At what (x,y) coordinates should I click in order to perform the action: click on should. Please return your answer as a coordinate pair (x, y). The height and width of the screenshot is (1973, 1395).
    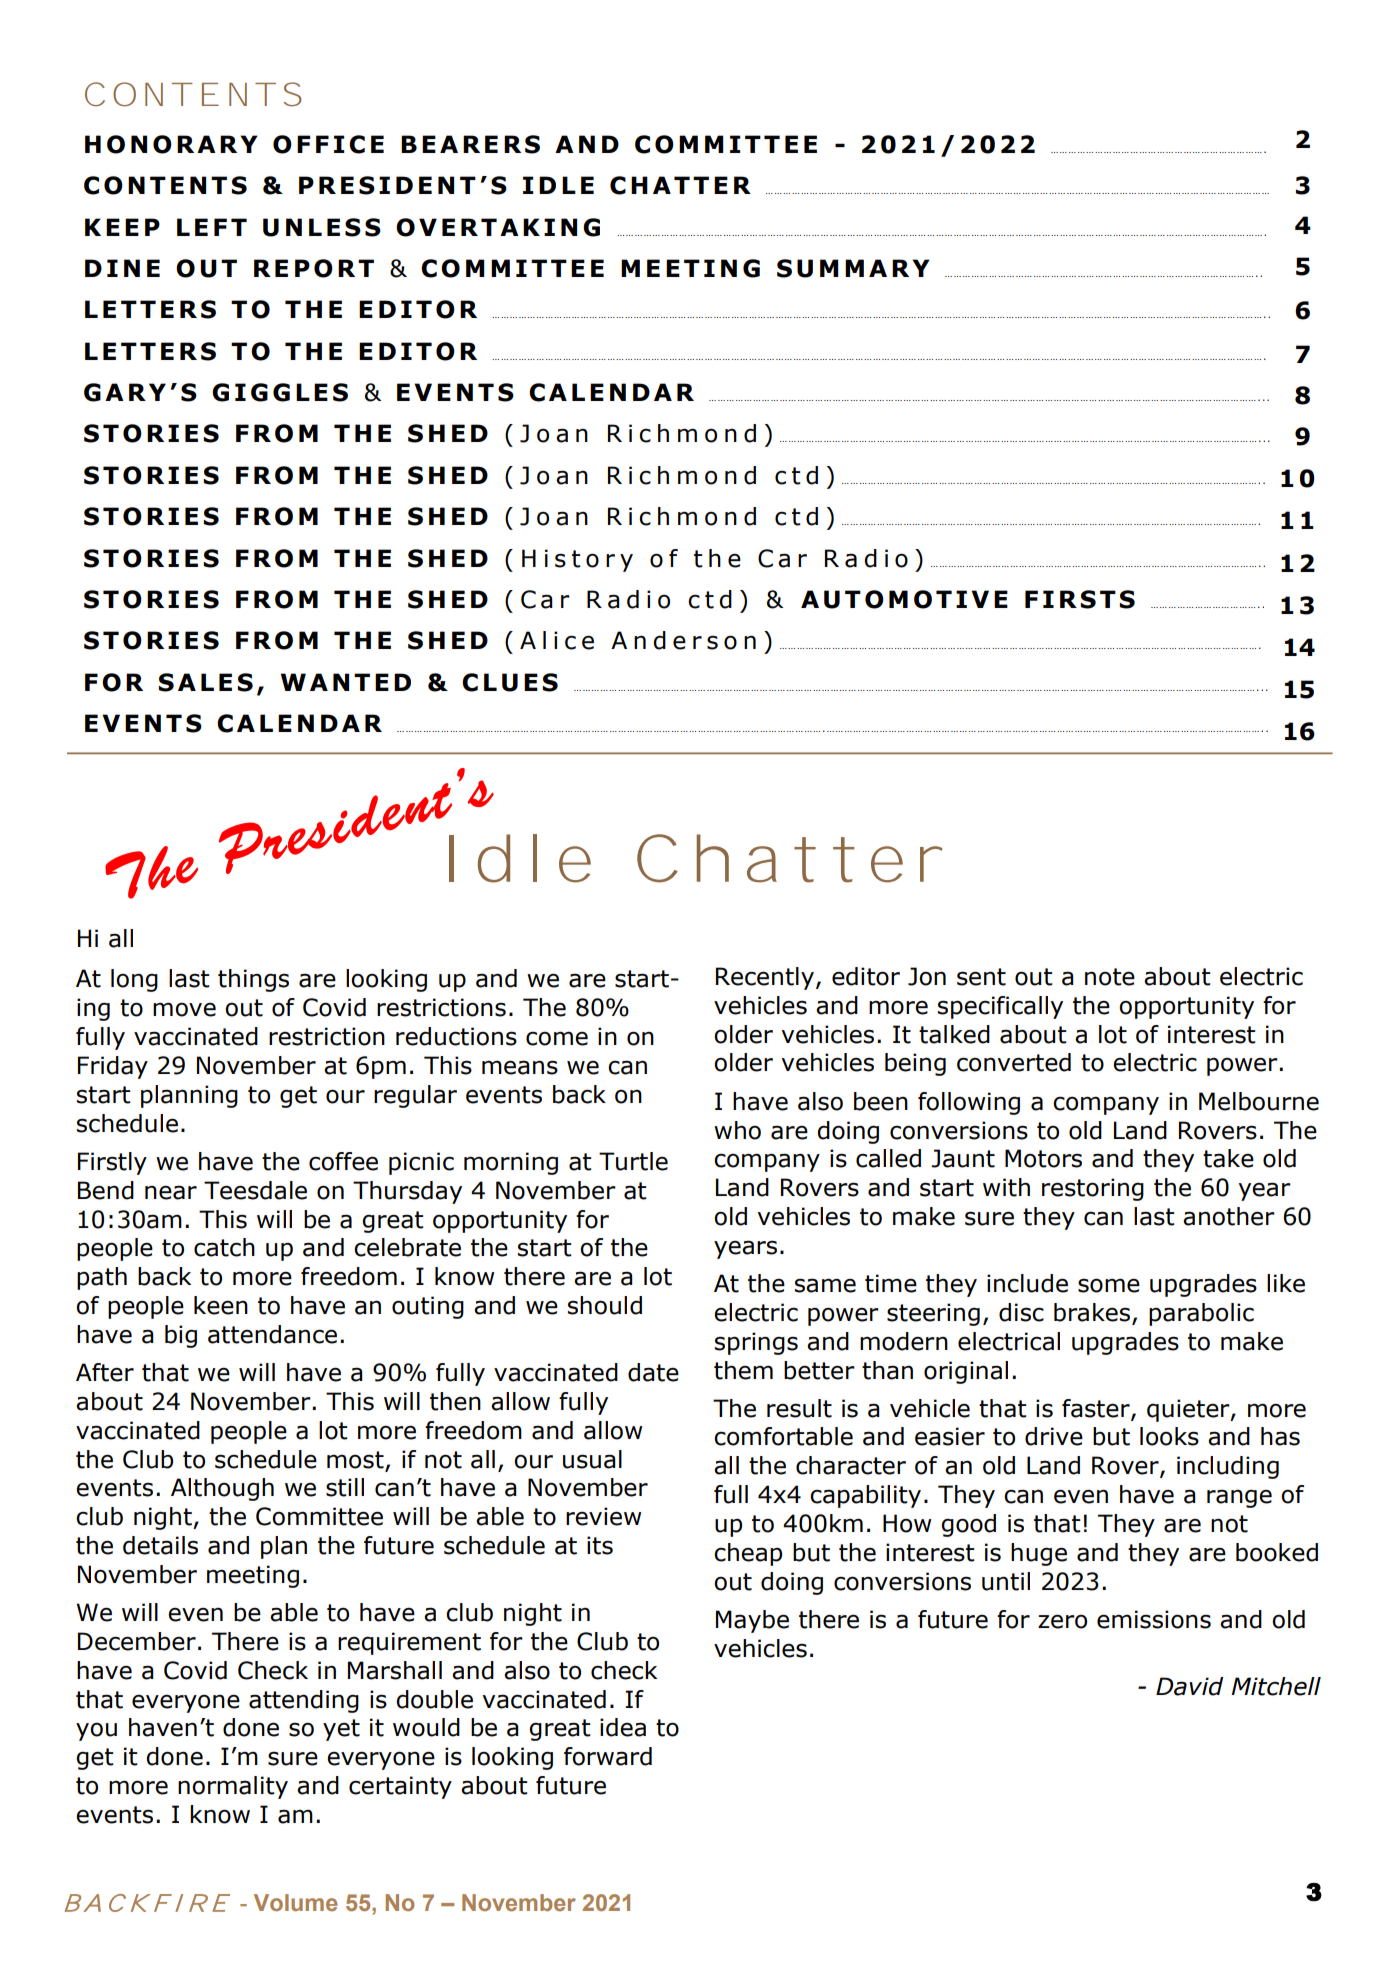
    Looking at the image, I should click on (605, 1305).
